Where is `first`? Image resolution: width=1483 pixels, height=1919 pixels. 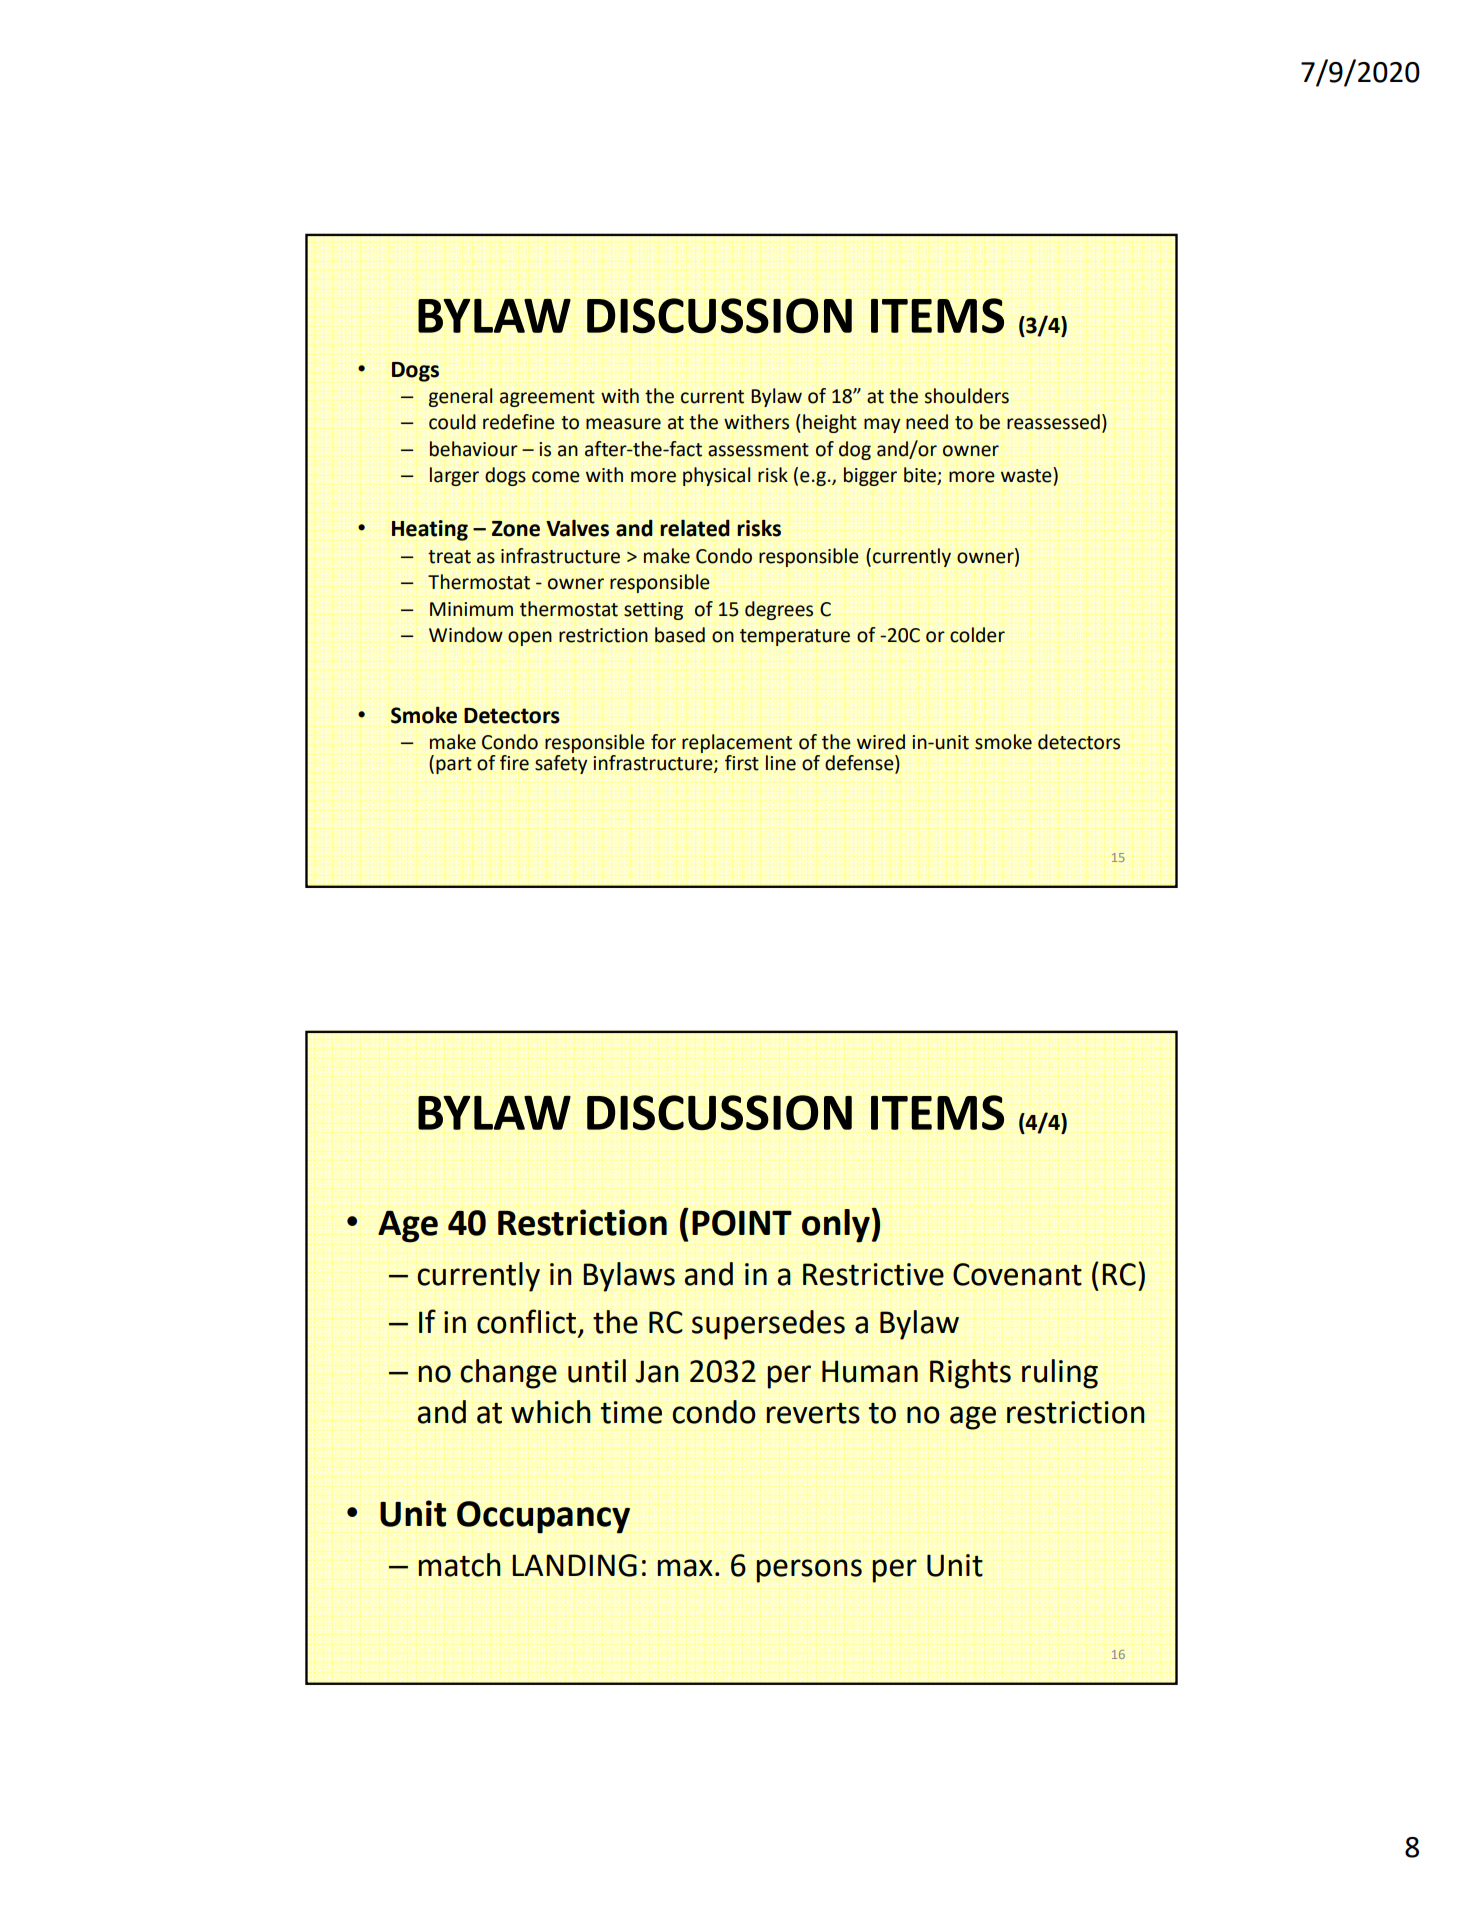 first is located at coordinates (742, 763).
